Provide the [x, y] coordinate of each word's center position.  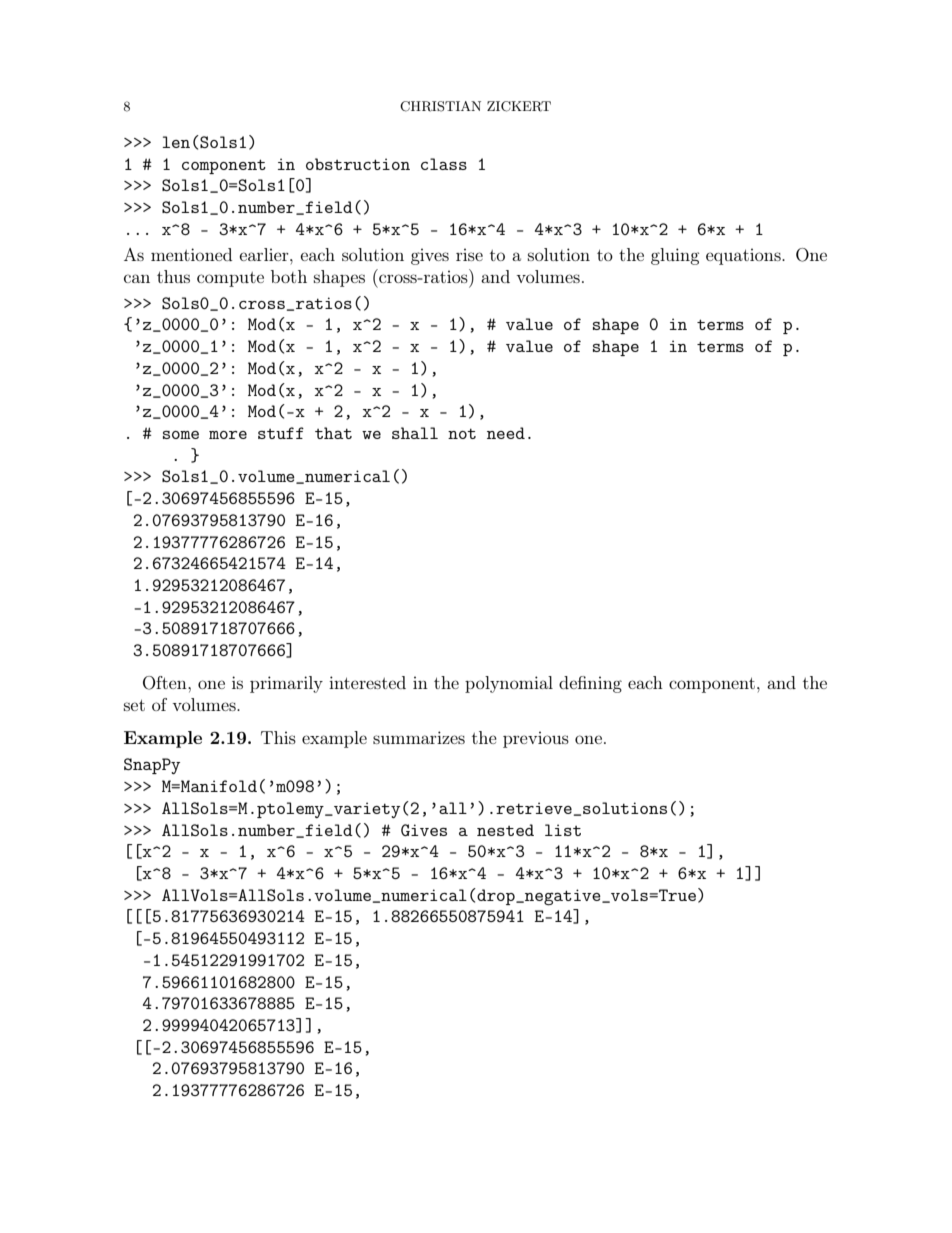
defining [590, 684]
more [228, 435]
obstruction [358, 164]
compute [230, 279]
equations [744, 256]
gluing [675, 256]
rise [469, 254]
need [506, 433]
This [278, 737]
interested [367, 682]
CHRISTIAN [440, 106]
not [462, 434]
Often [166, 683]
